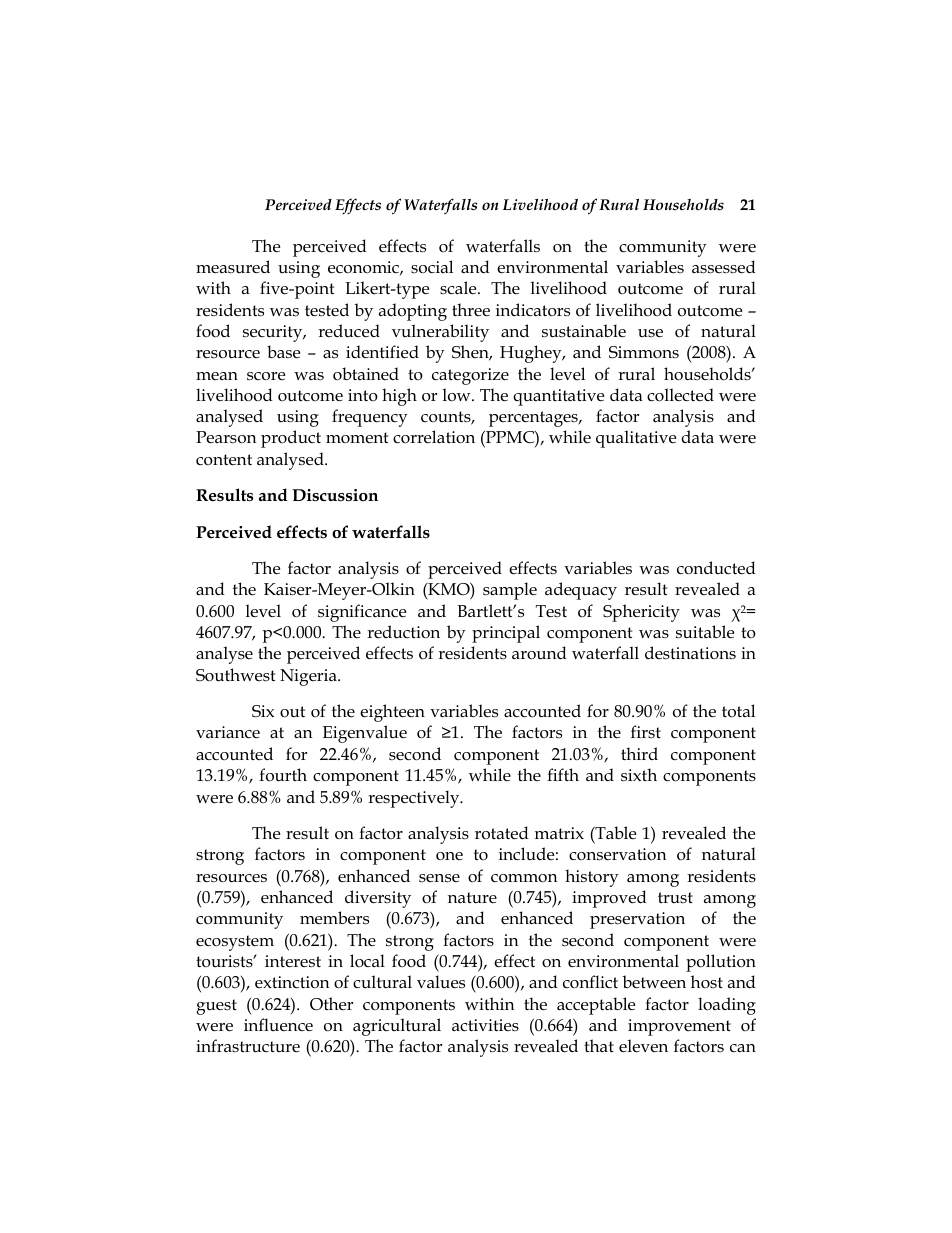  What do you see at coordinates (278, 1025) in the screenshot?
I see `influence` at bounding box center [278, 1025].
